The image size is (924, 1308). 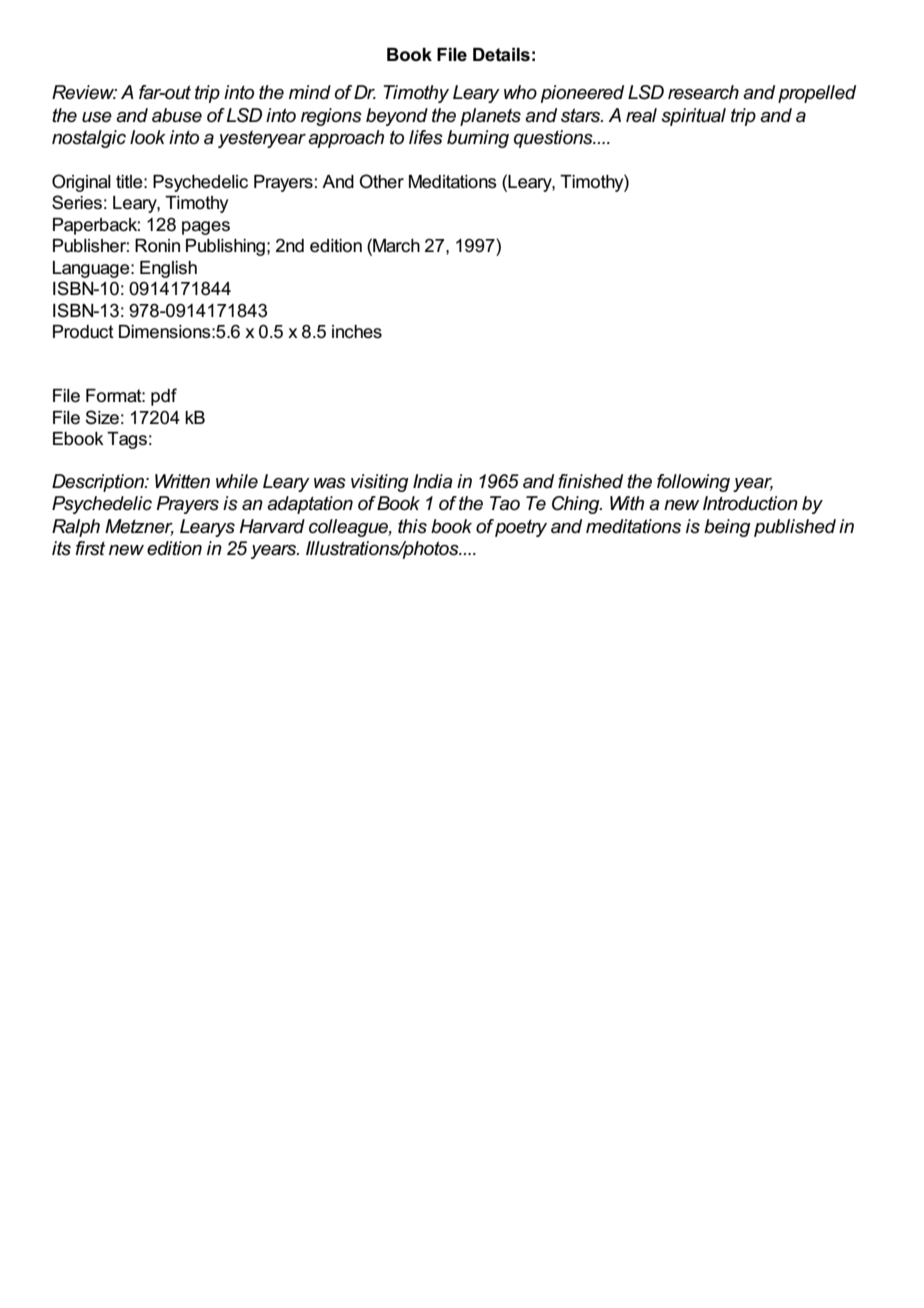 I want to click on Other, so click(x=381, y=181).
